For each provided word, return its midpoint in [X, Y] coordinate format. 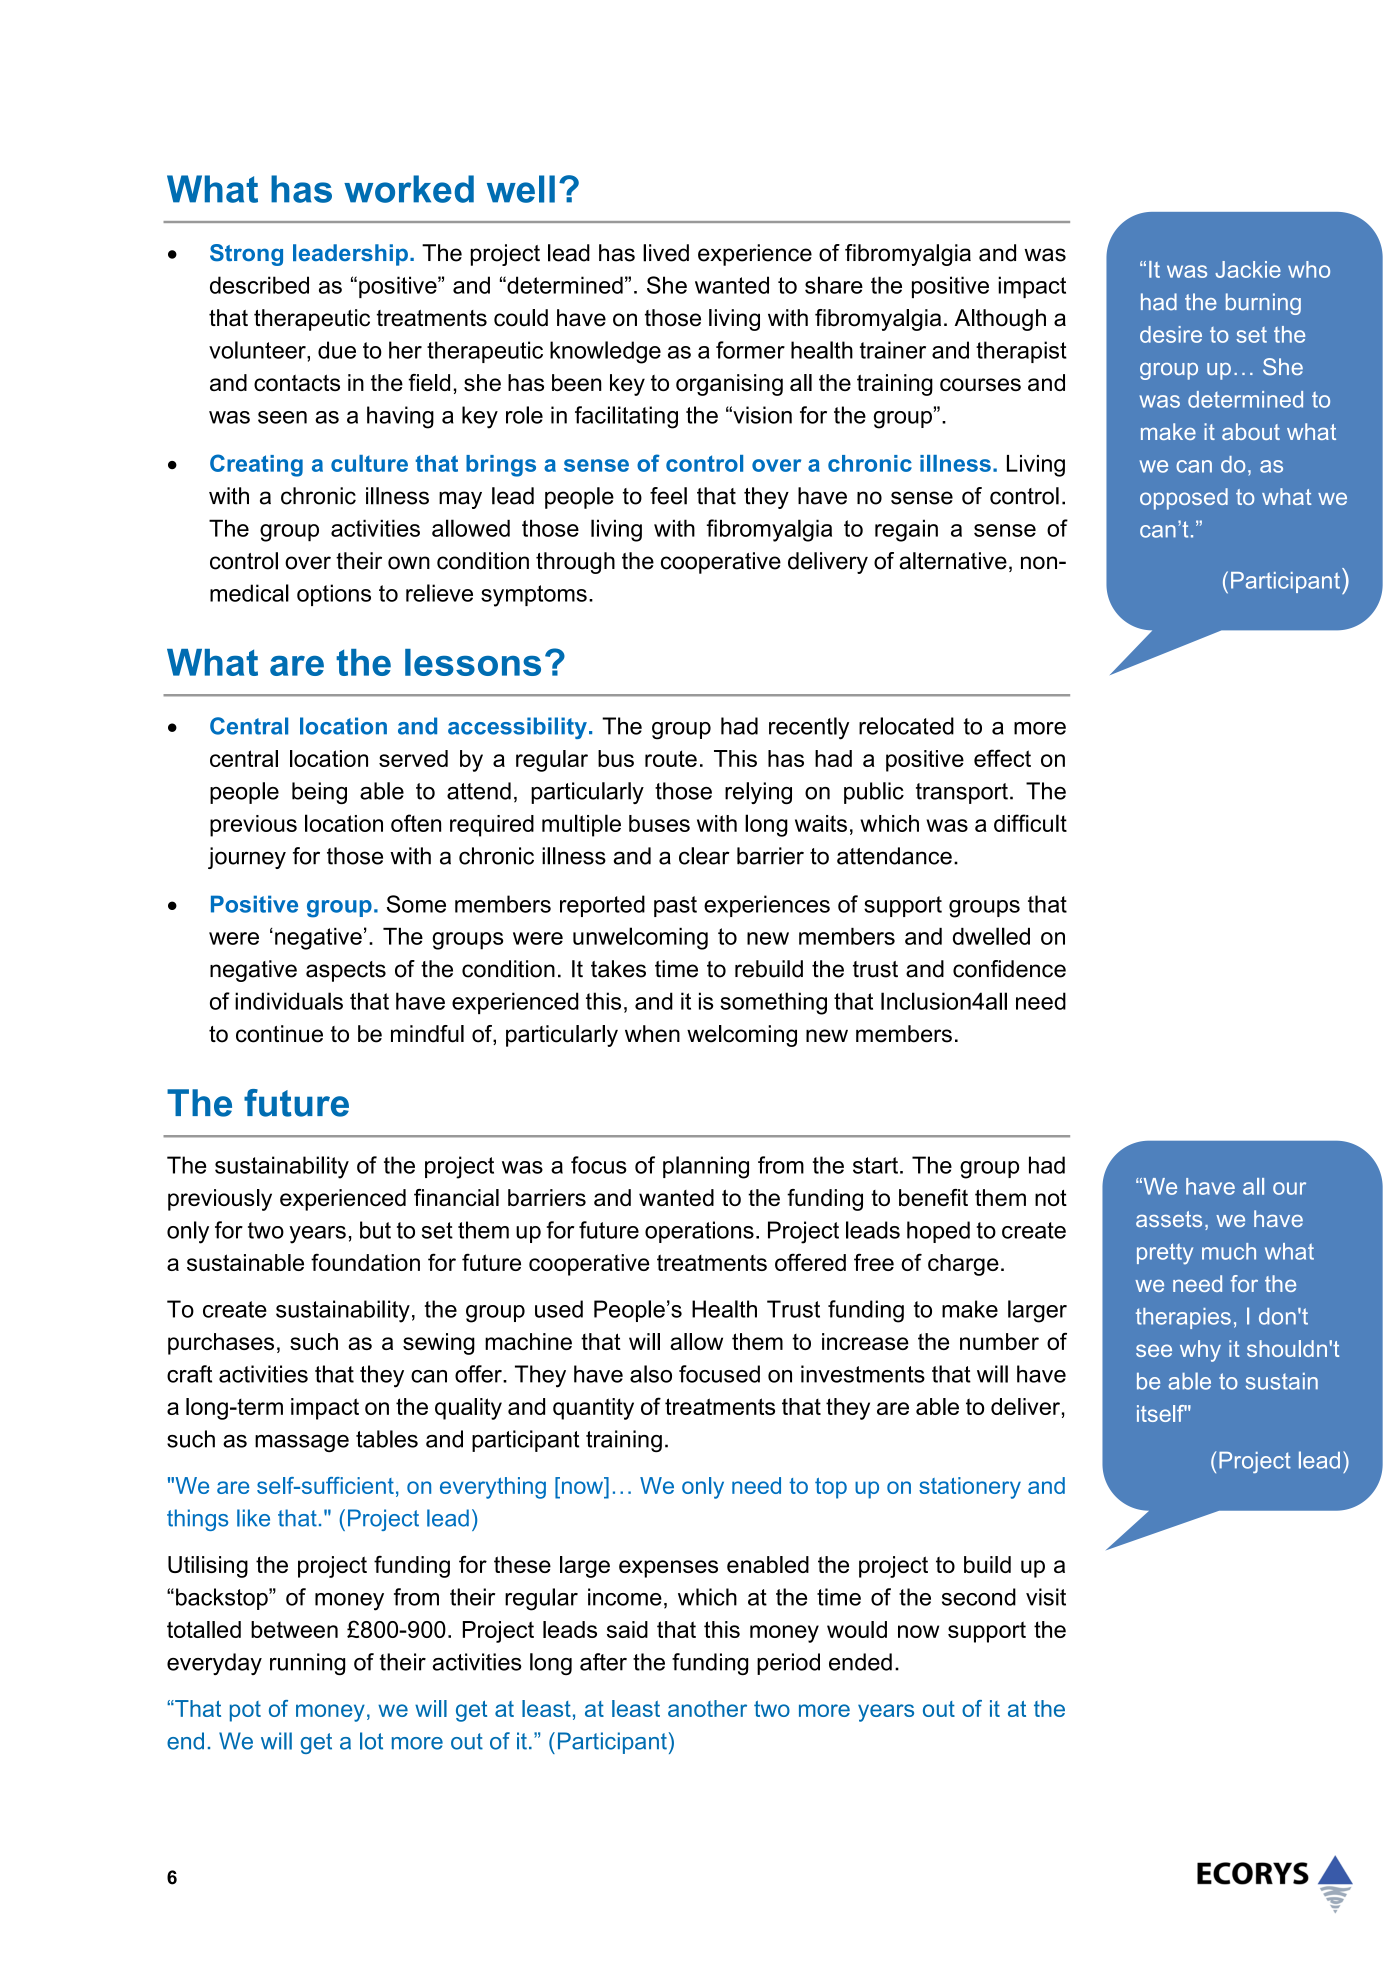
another [707, 1708]
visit [1046, 1597]
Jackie [1248, 269]
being [319, 793]
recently [809, 728]
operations [699, 1232]
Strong [246, 255]
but [375, 1230]
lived [666, 253]
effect [1002, 758]
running [307, 1664]
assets [1169, 1219]
